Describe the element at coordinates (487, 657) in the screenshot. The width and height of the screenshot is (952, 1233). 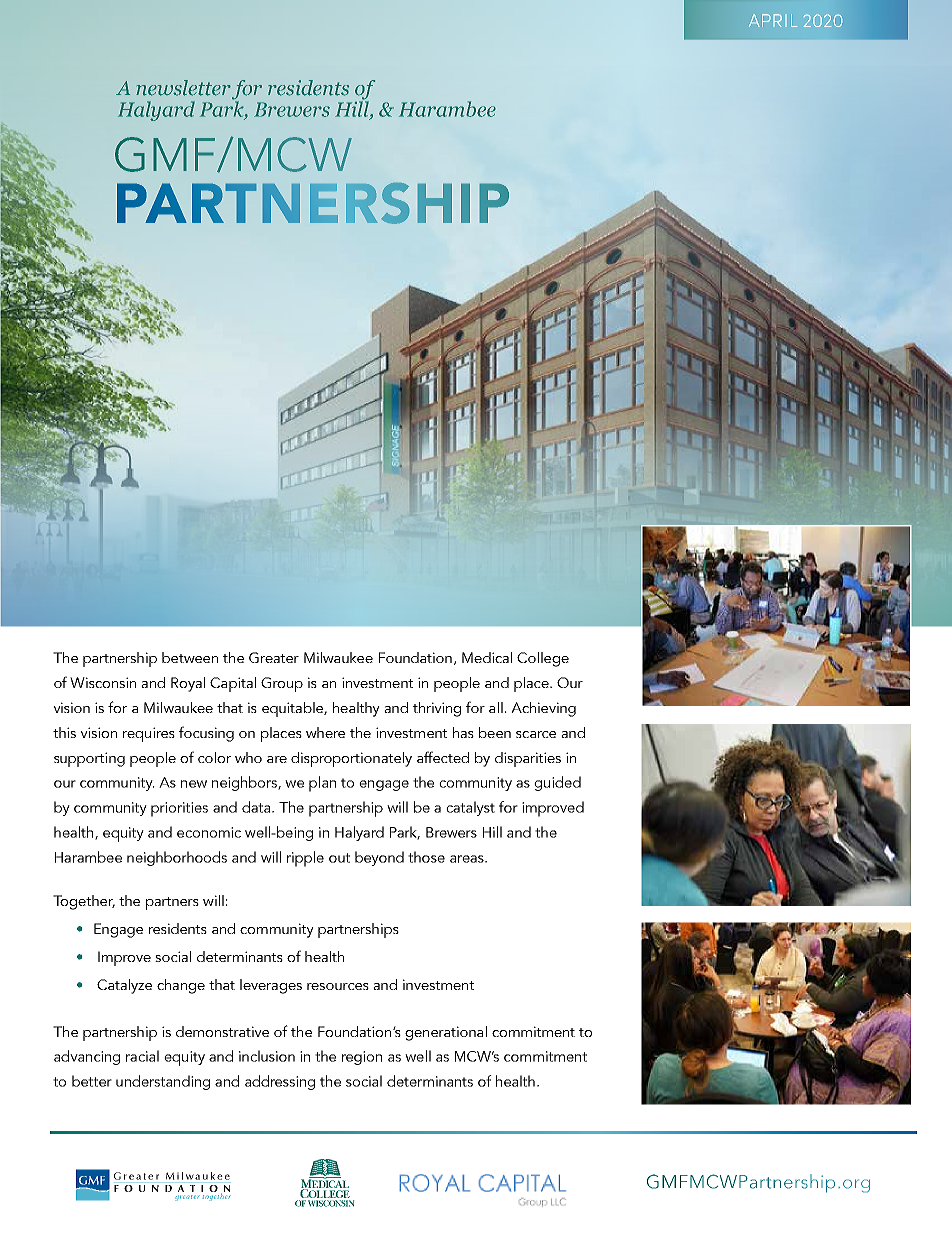
I see `Medical` at that location.
